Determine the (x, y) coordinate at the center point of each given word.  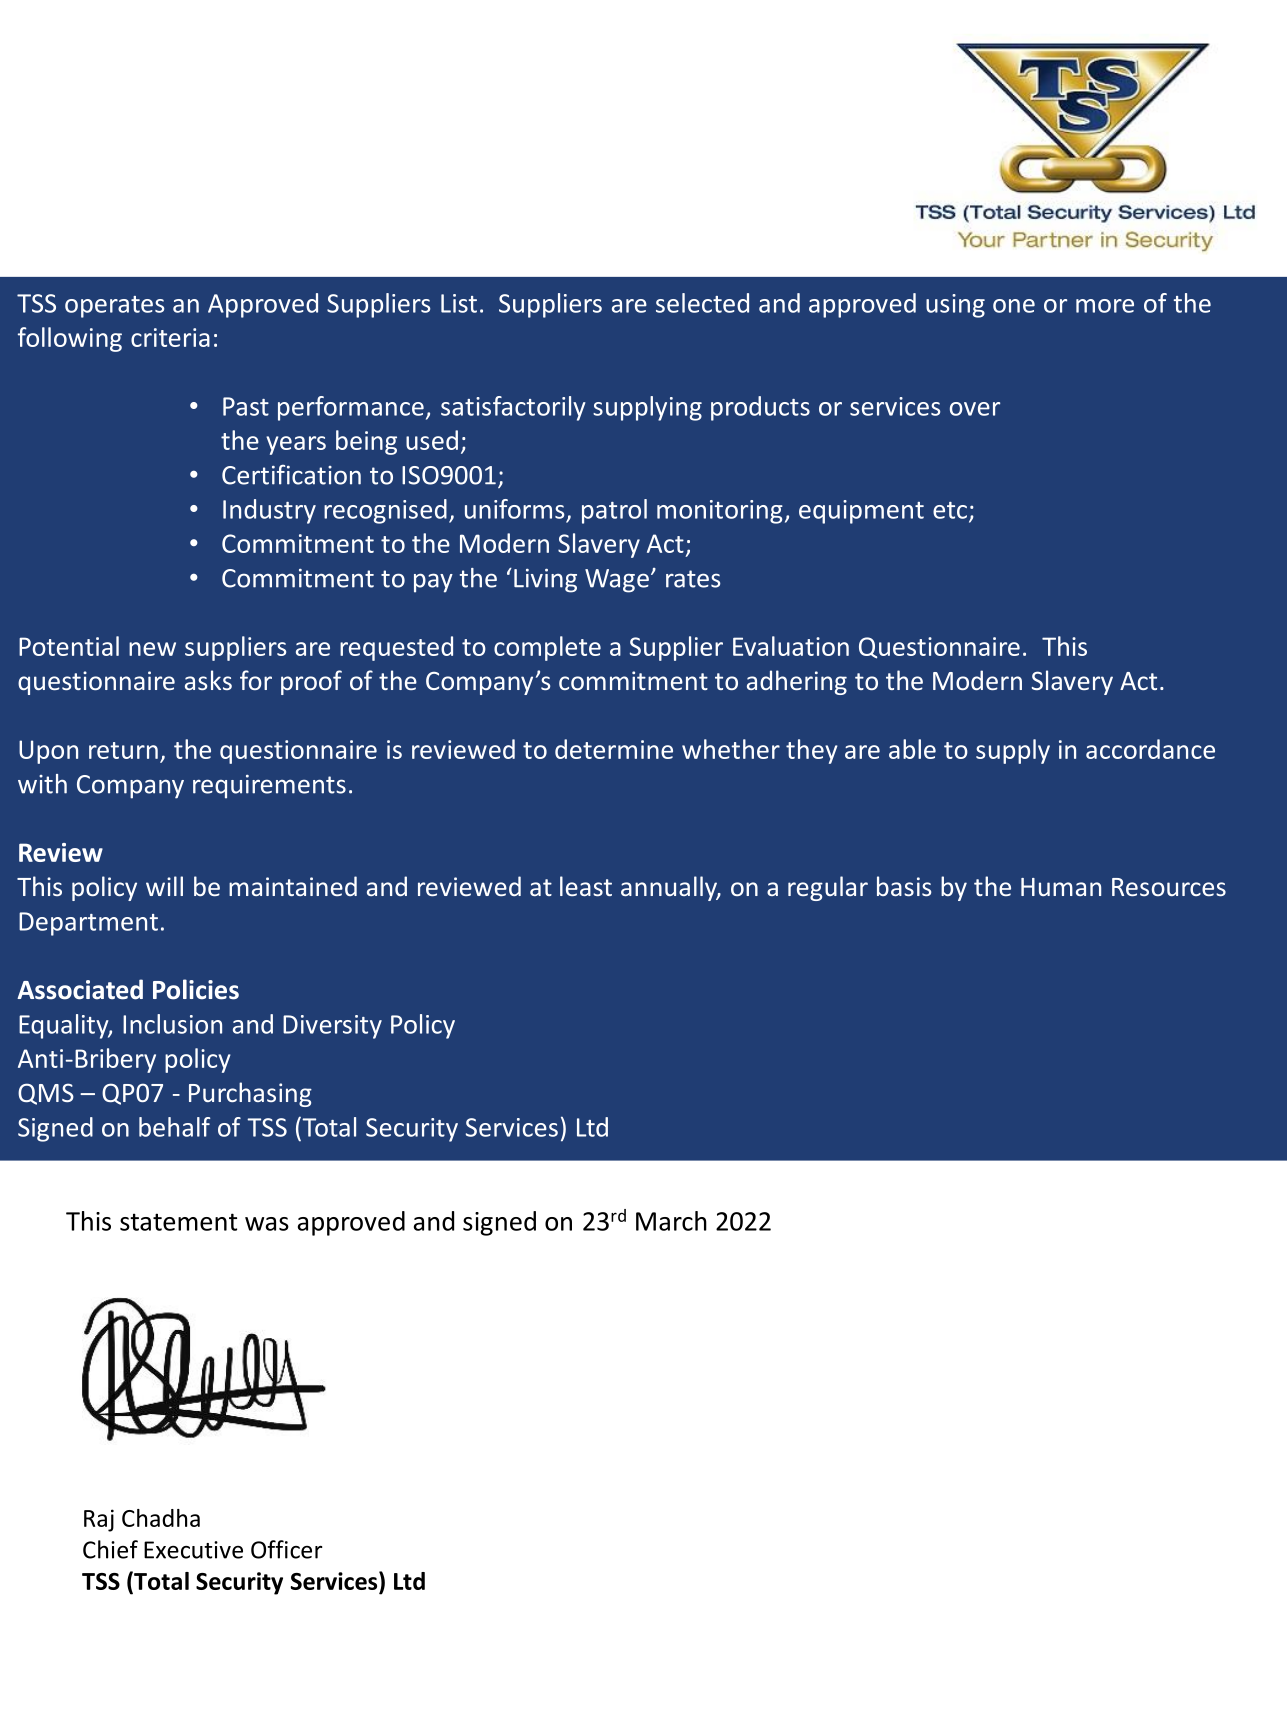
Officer (287, 1549)
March (671, 1221)
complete (547, 648)
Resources (1169, 887)
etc (950, 510)
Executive (193, 1550)
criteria (170, 337)
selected (702, 303)
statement (178, 1222)
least (586, 886)
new (152, 649)
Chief (110, 1549)
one (1014, 306)
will (164, 886)
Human (1061, 887)
